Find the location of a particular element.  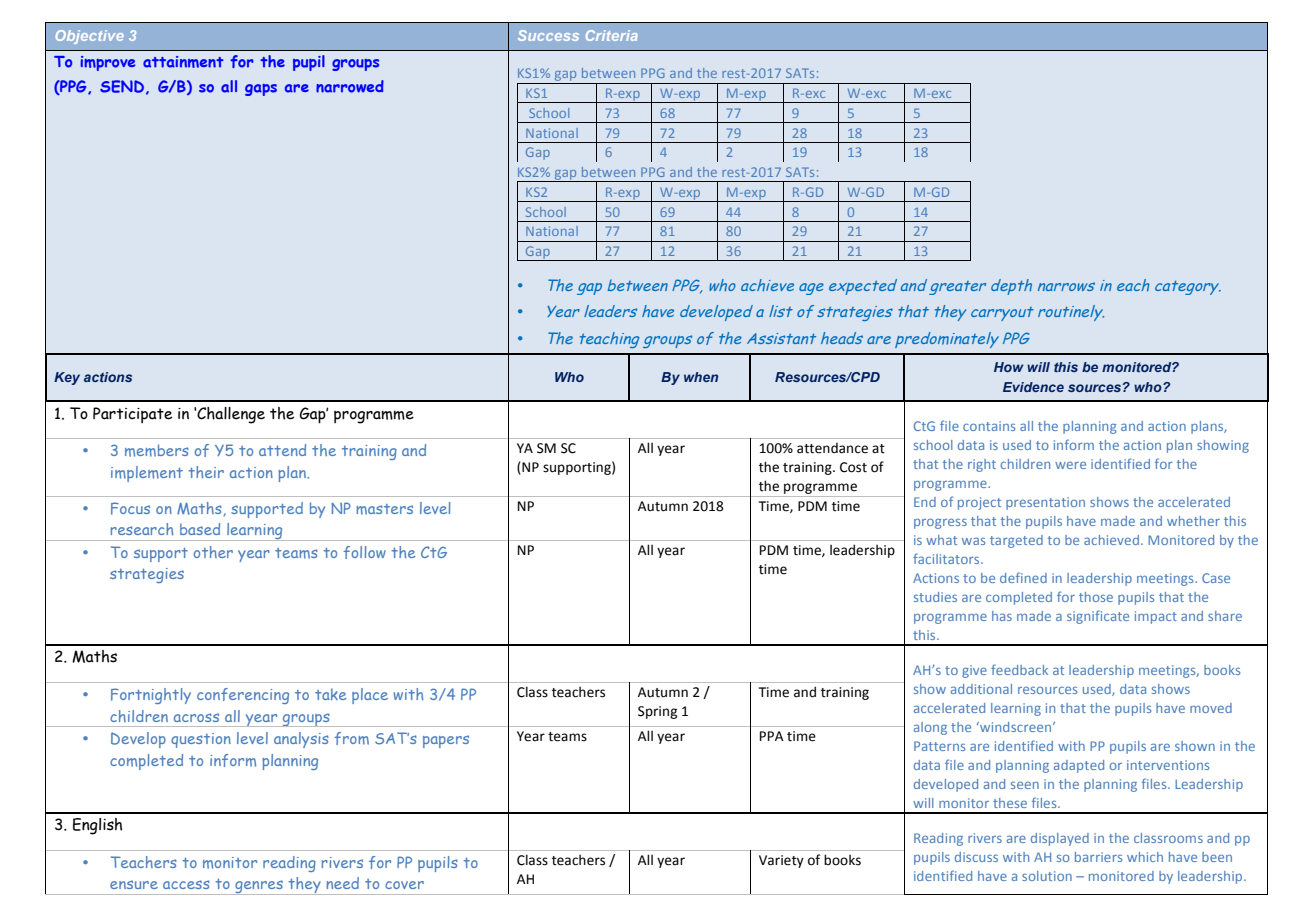

access is located at coordinates (186, 884).
